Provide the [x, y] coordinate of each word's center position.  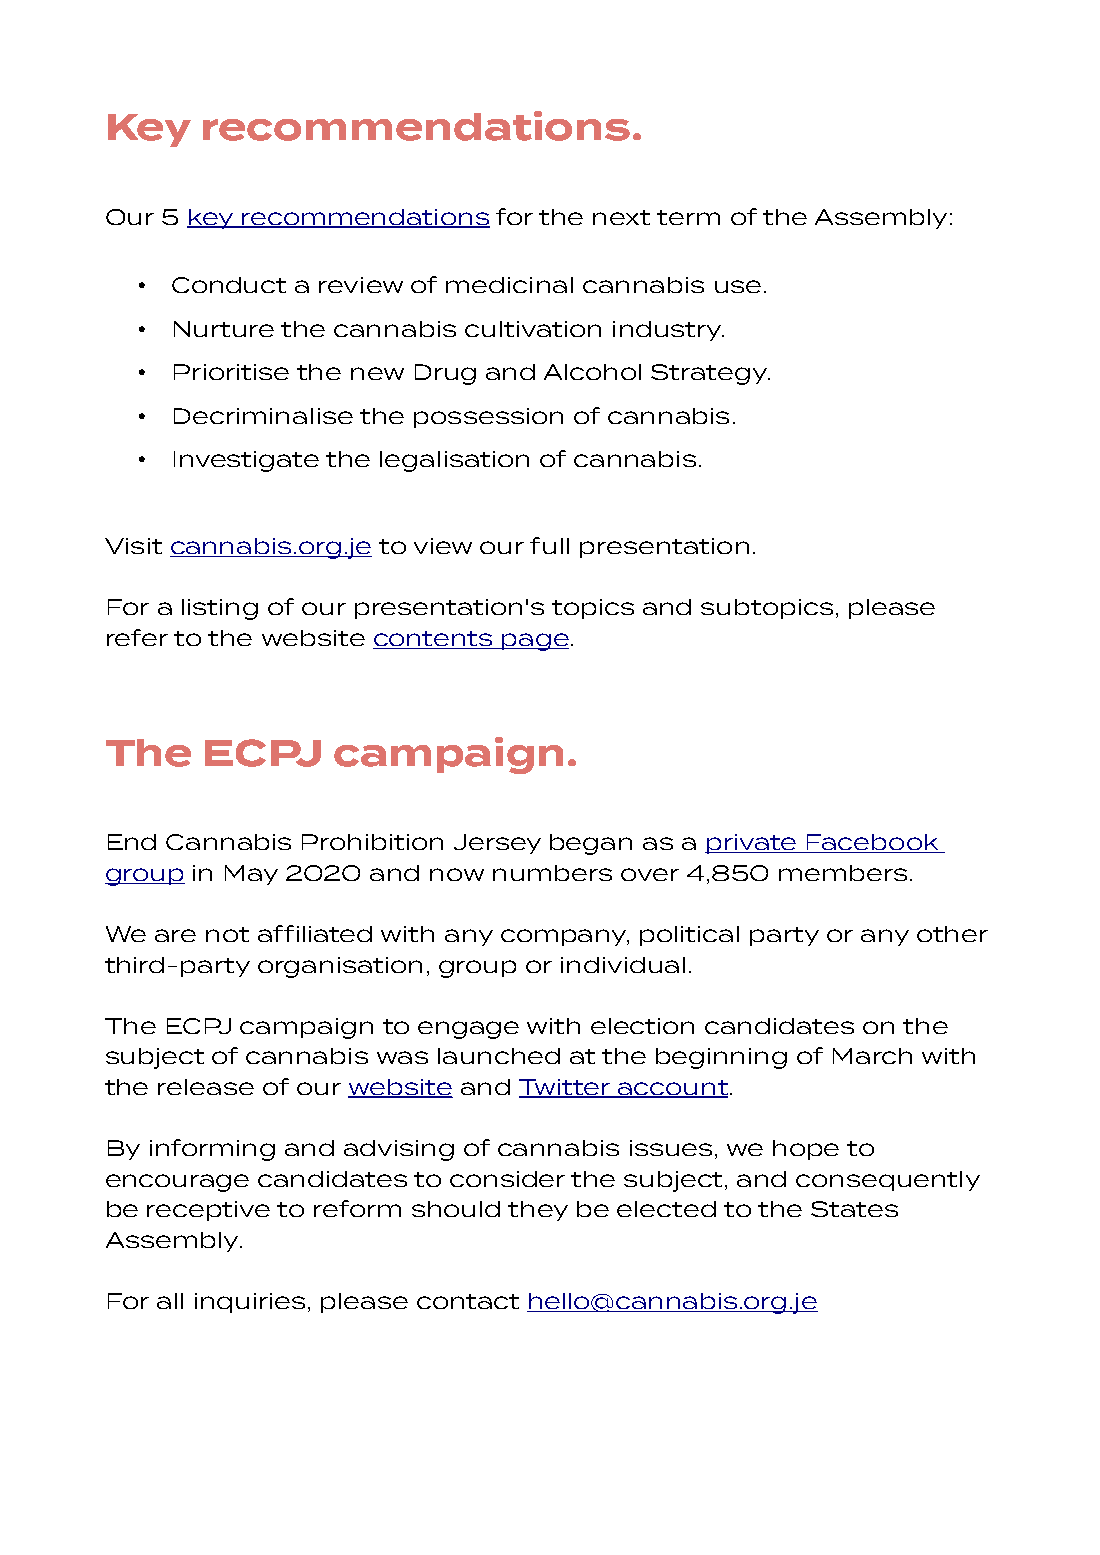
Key [149, 130]
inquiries [250, 1303]
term [688, 217]
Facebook [873, 843]
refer [137, 637]
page [534, 642]
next [621, 217]
